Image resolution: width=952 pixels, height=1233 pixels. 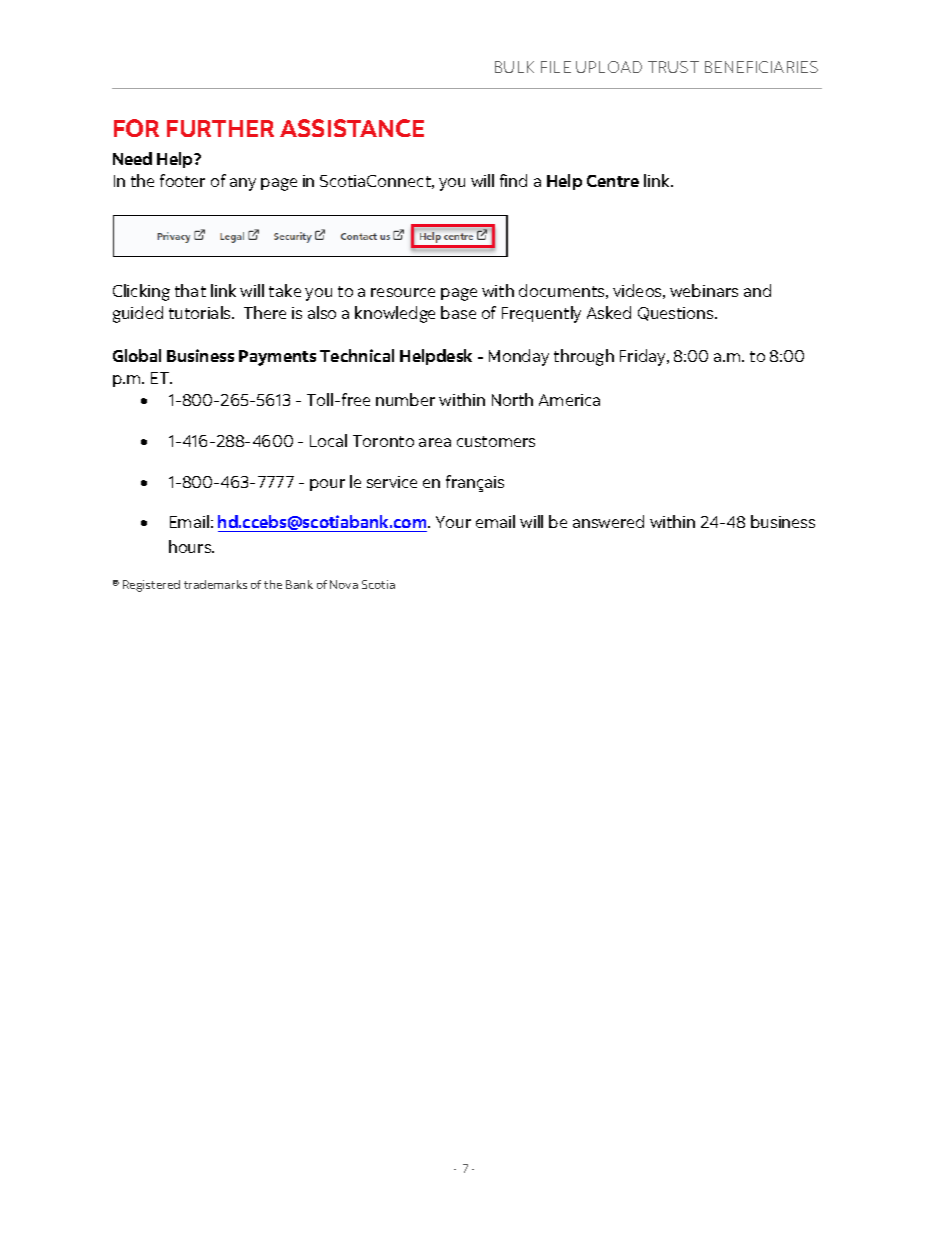 What do you see at coordinates (613, 181) in the screenshot?
I see `Centre` at bounding box center [613, 181].
